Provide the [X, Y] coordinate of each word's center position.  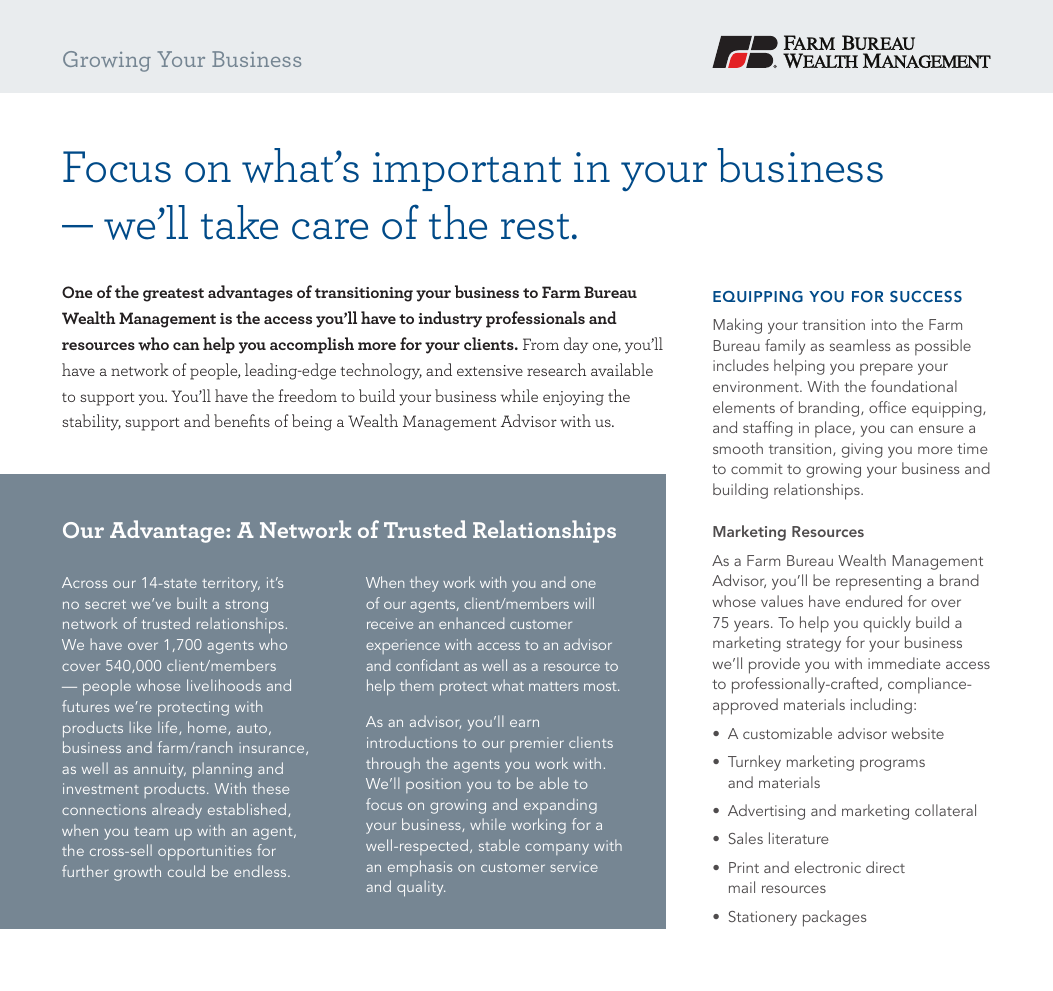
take [239, 222]
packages [834, 918]
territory [231, 584]
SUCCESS [926, 296]
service [574, 866]
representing [878, 583]
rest [535, 227]
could [186, 871]
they [424, 584]
